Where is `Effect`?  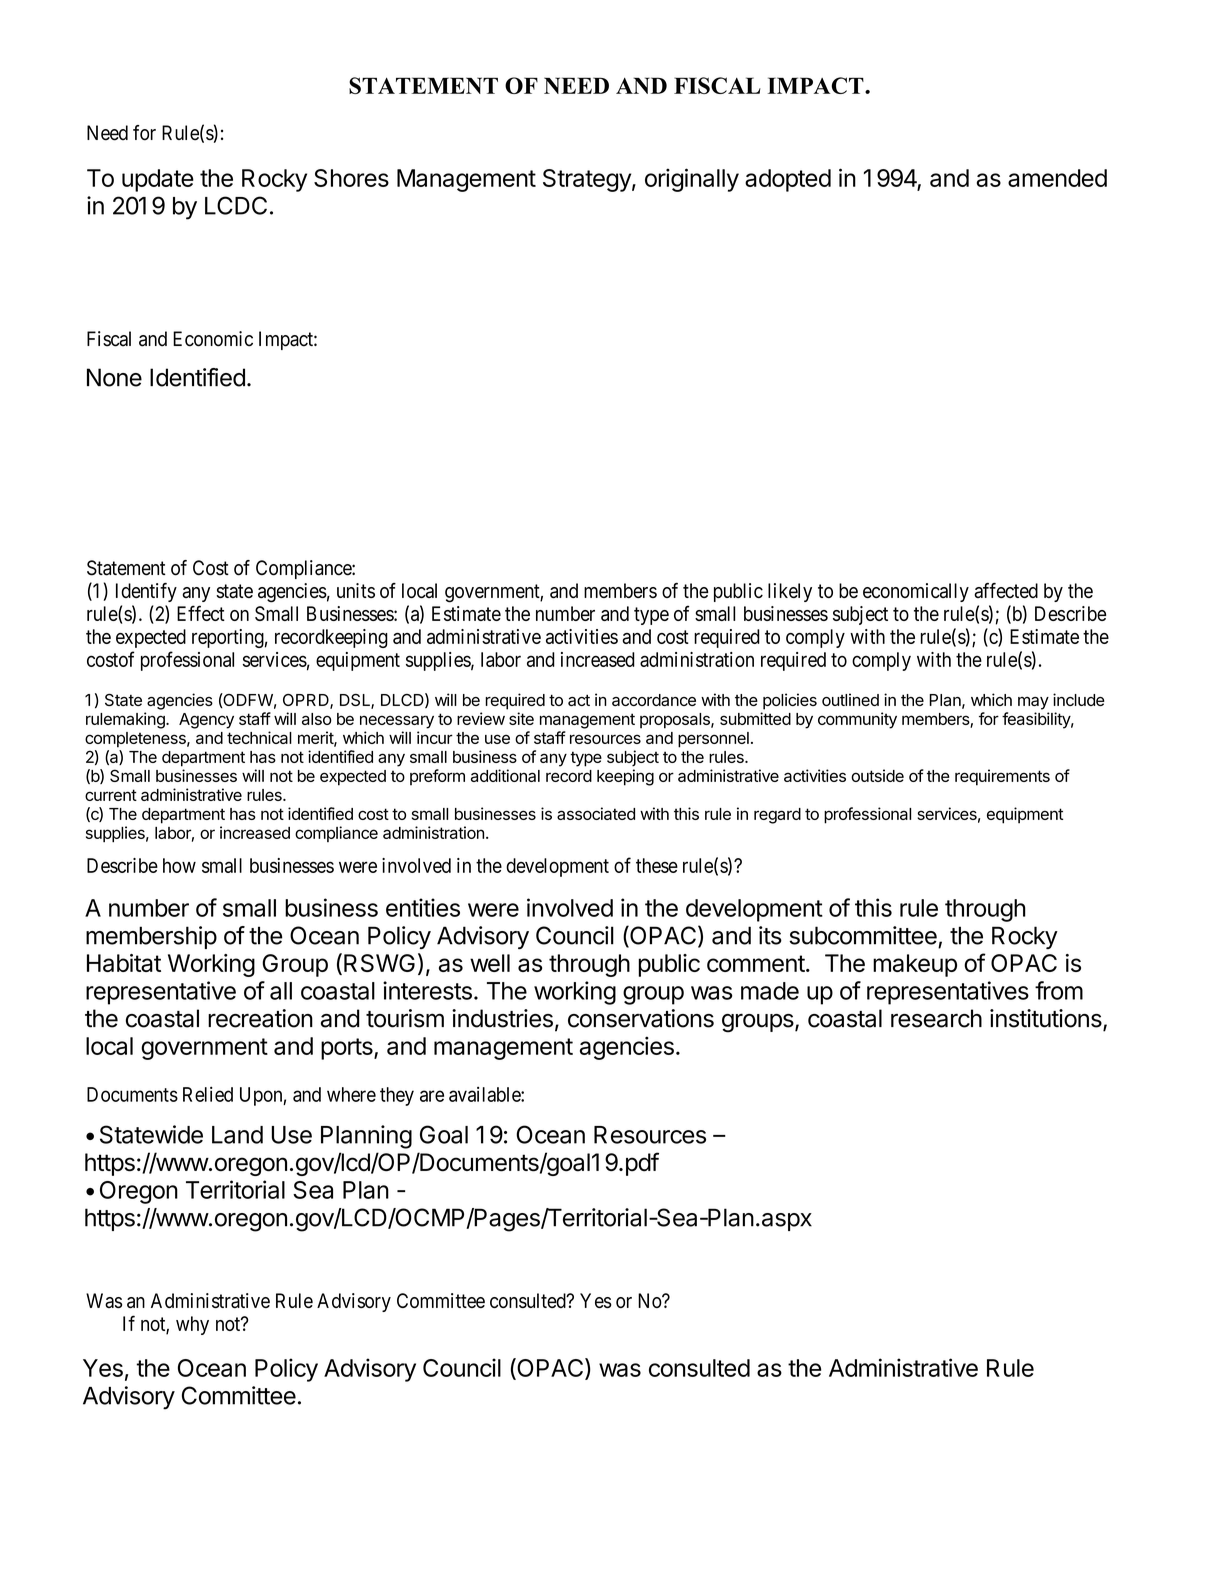
Effect is located at coordinates (201, 613).
